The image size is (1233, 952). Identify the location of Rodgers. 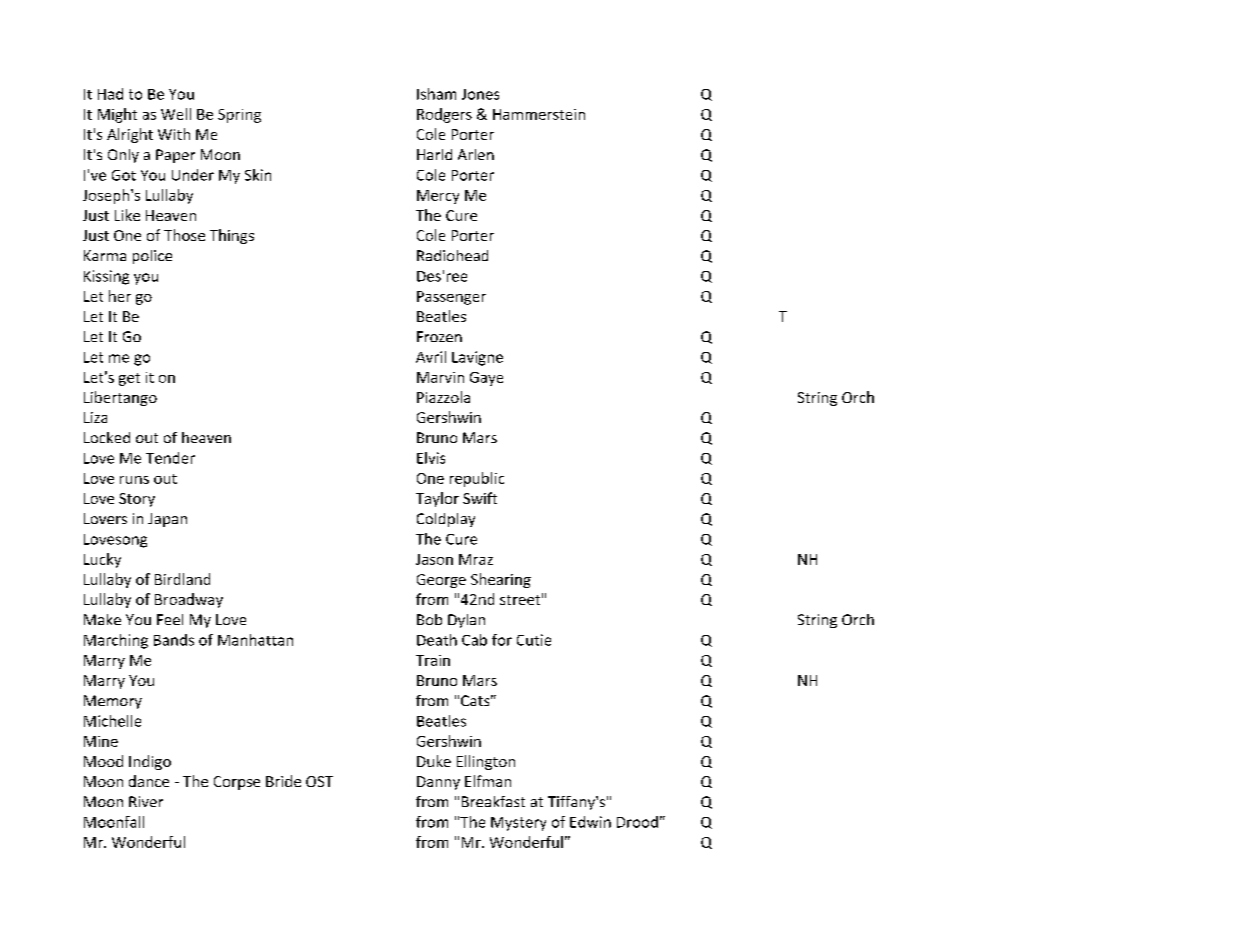
(444, 115).
